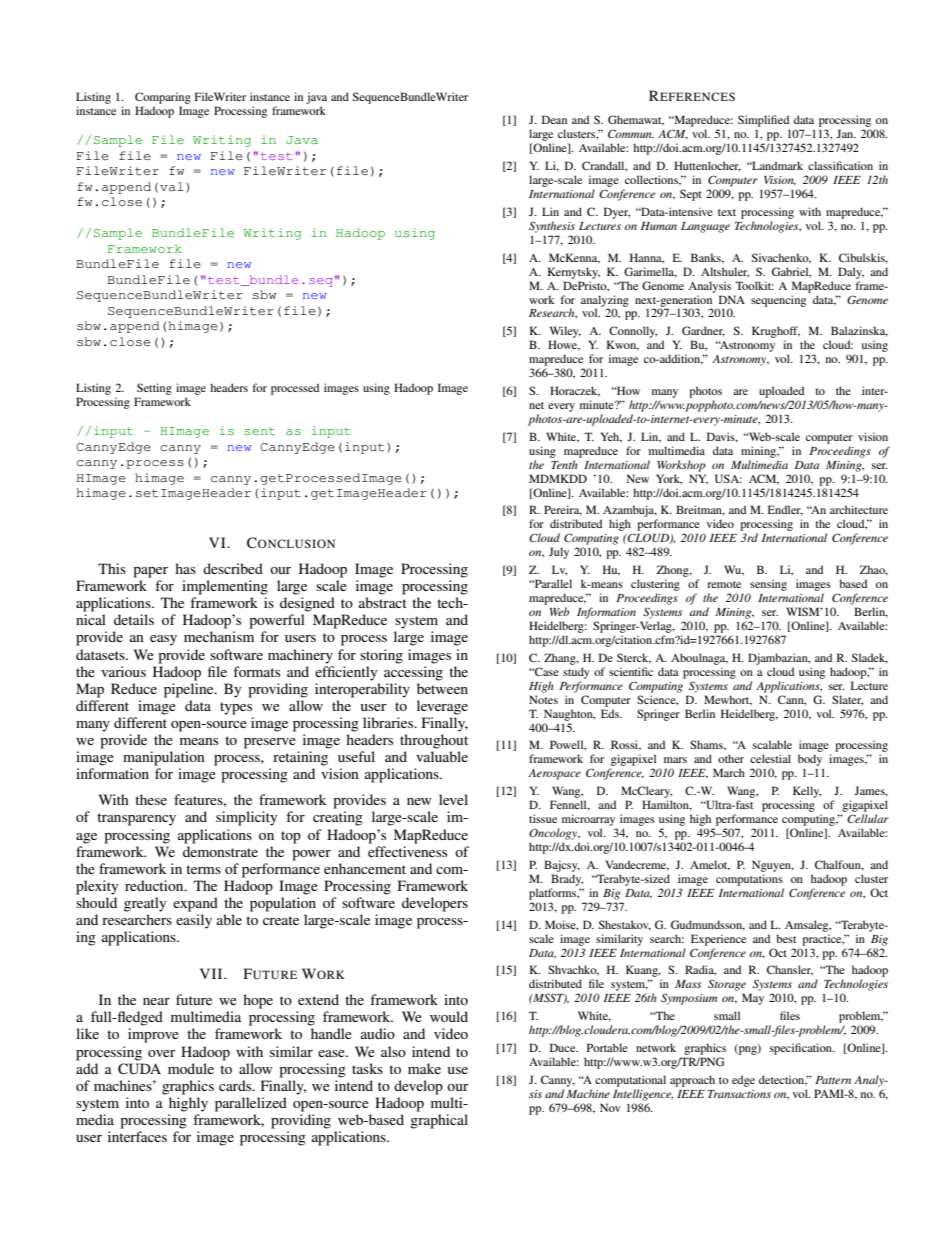  What do you see at coordinates (768, 585) in the screenshot?
I see `sensing` at bounding box center [768, 585].
